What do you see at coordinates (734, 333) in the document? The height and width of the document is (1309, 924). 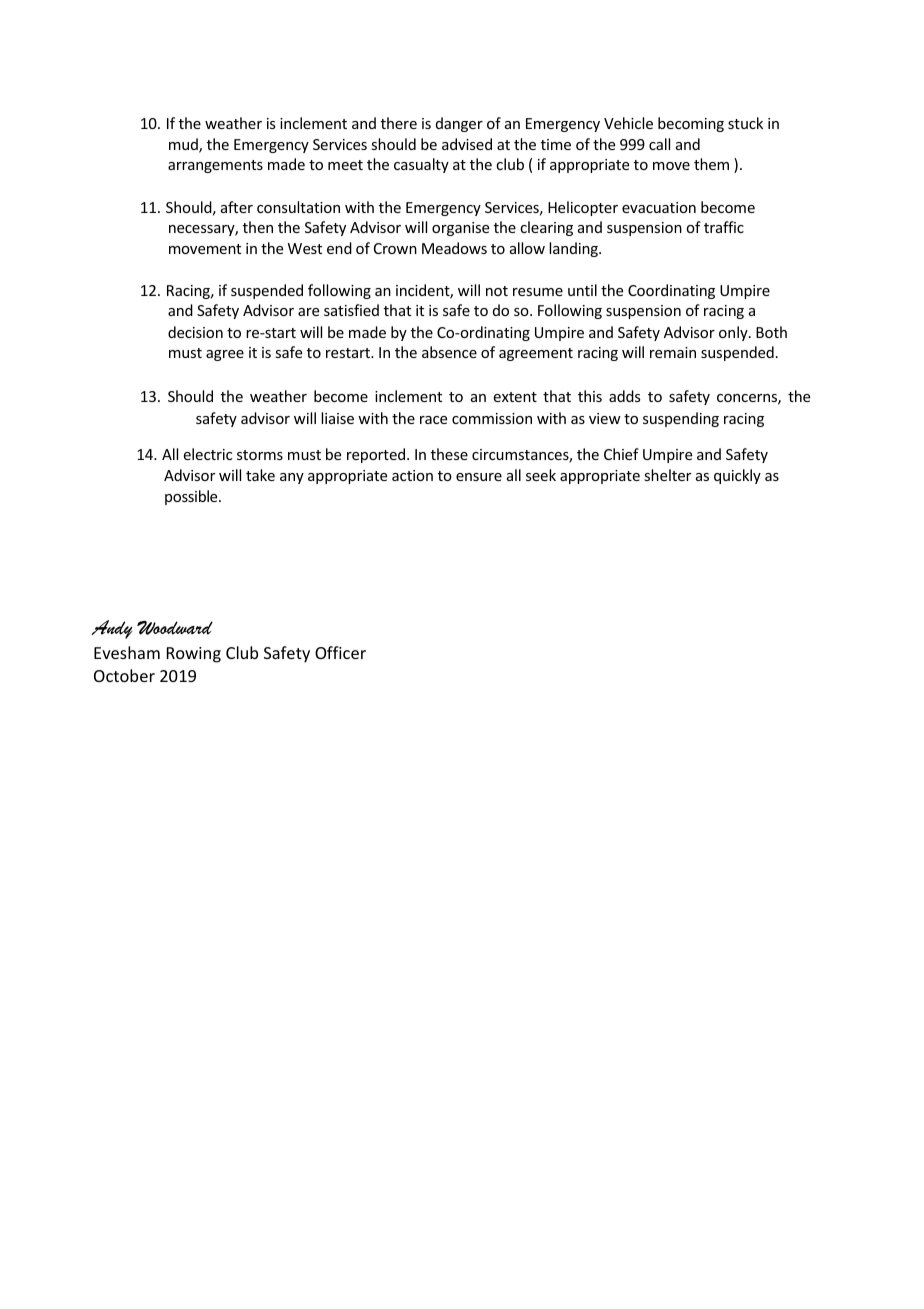 I see `only` at bounding box center [734, 333].
